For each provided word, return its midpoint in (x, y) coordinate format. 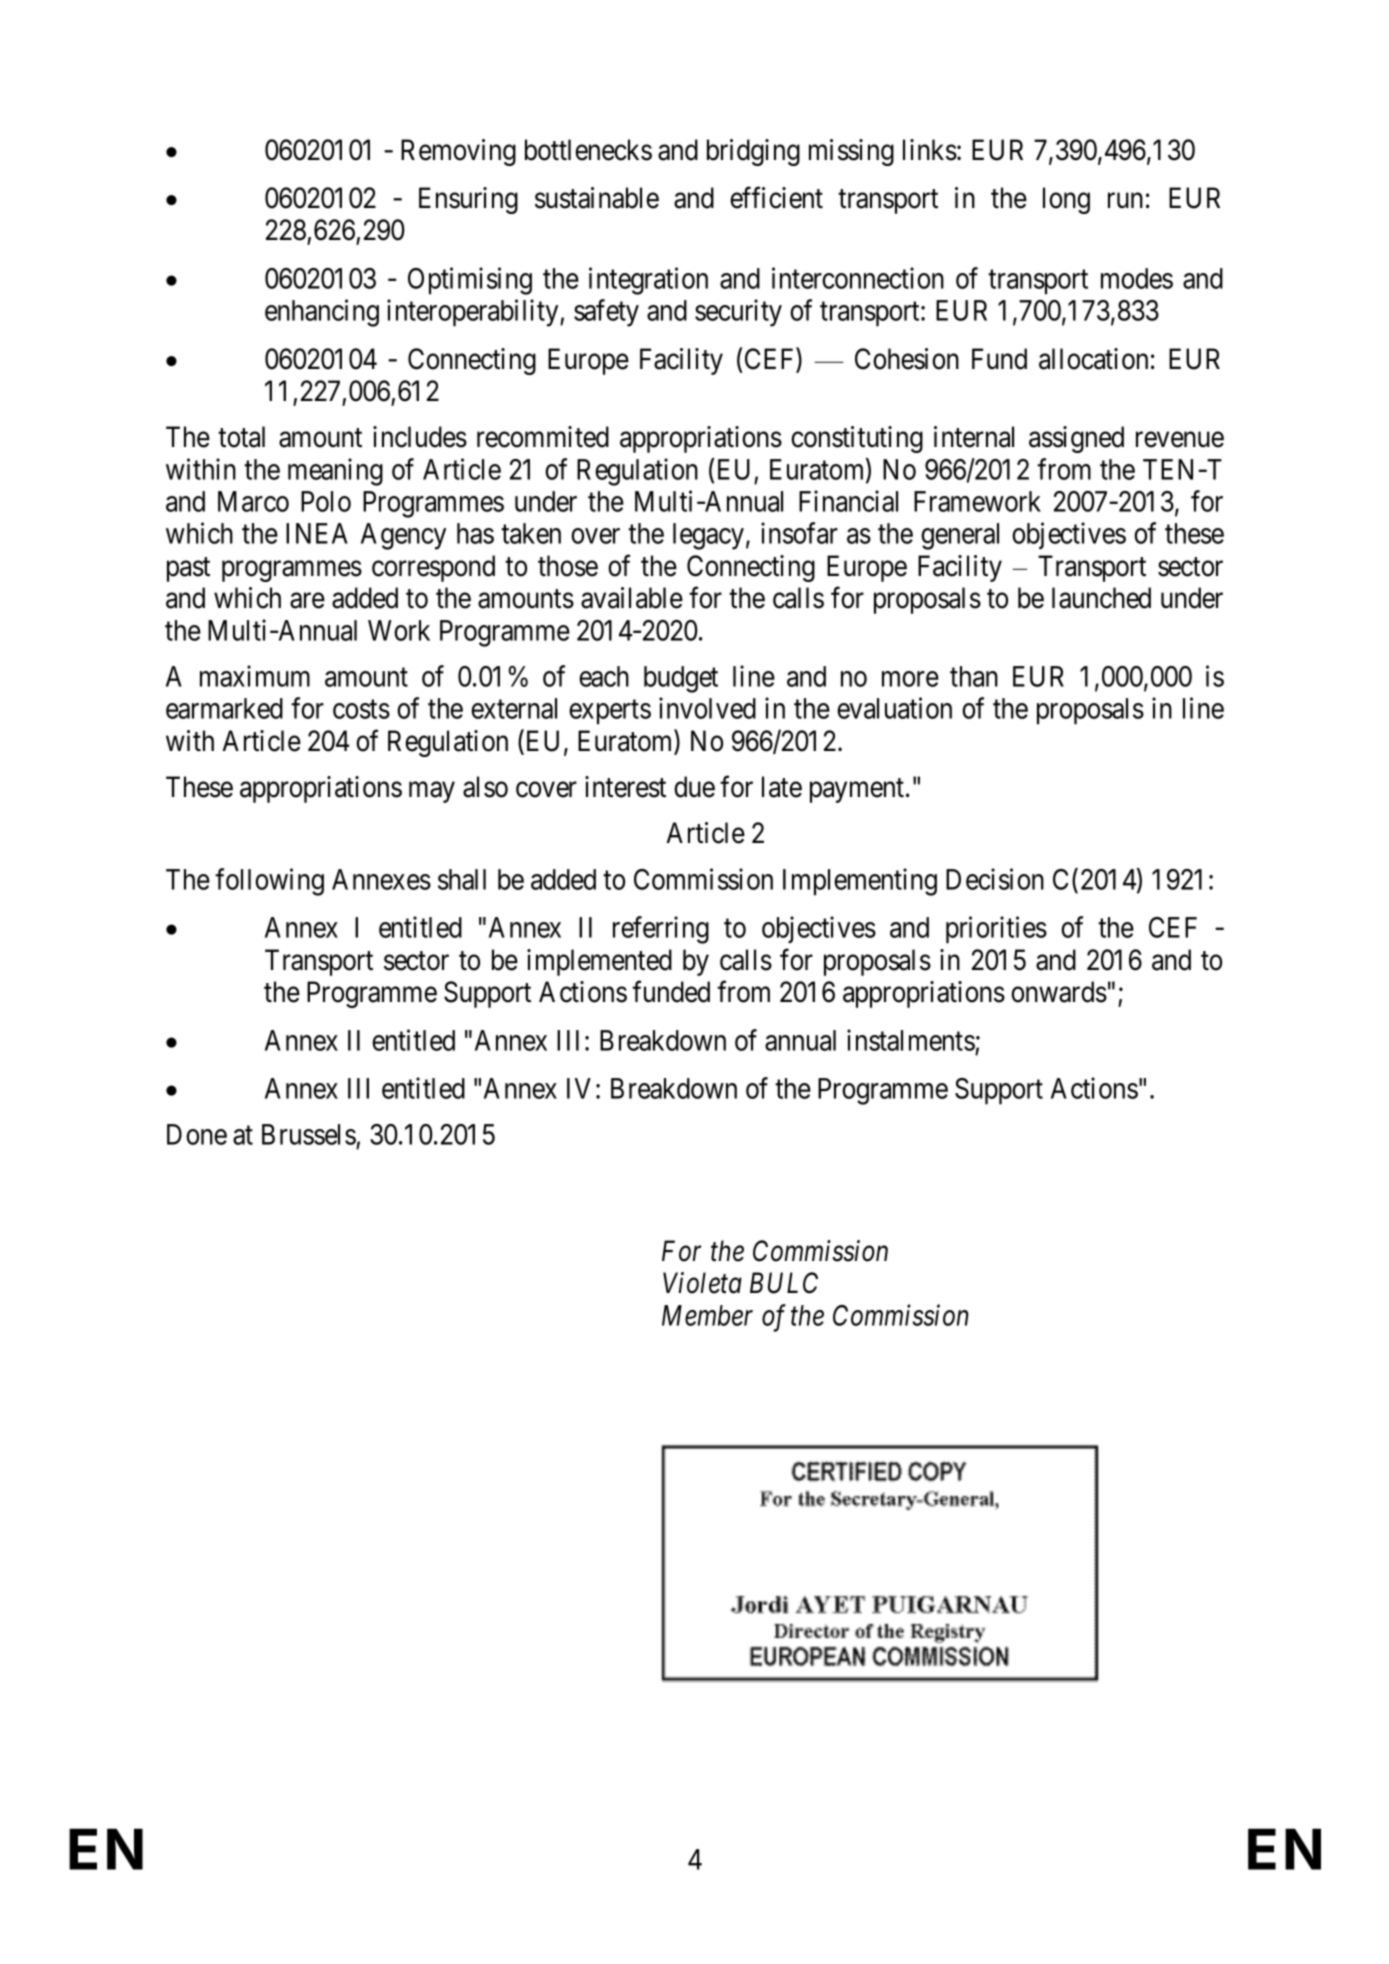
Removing (458, 152)
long (1066, 200)
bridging (753, 152)
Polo (326, 501)
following (269, 882)
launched (1101, 598)
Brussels (309, 1134)
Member (707, 1315)
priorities (996, 930)
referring (661, 930)
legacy (708, 536)
